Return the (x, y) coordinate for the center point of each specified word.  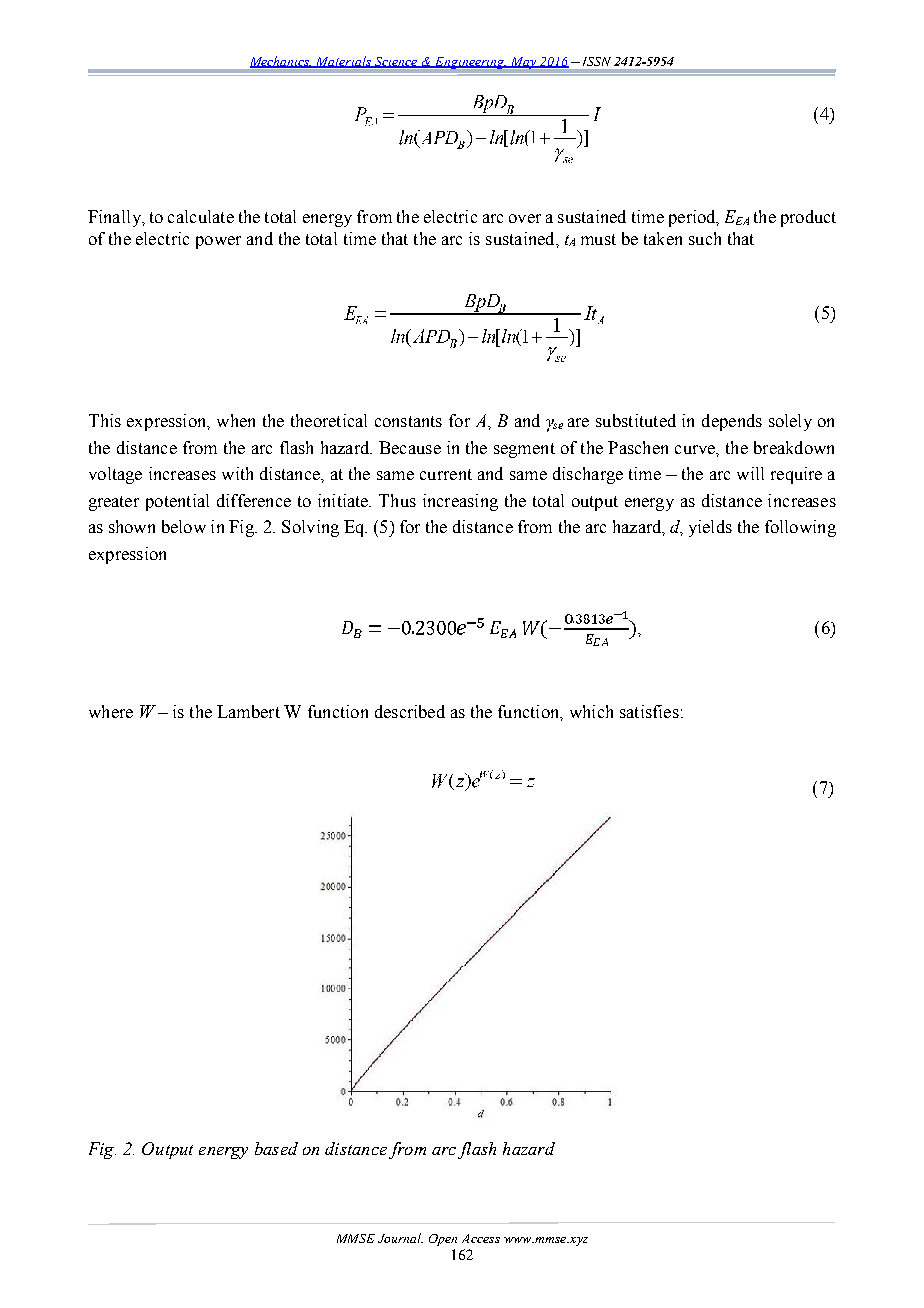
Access (481, 1238)
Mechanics (281, 62)
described (410, 711)
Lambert (248, 711)
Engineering (470, 63)
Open (443, 1240)
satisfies (649, 711)
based (276, 1148)
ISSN (595, 61)
